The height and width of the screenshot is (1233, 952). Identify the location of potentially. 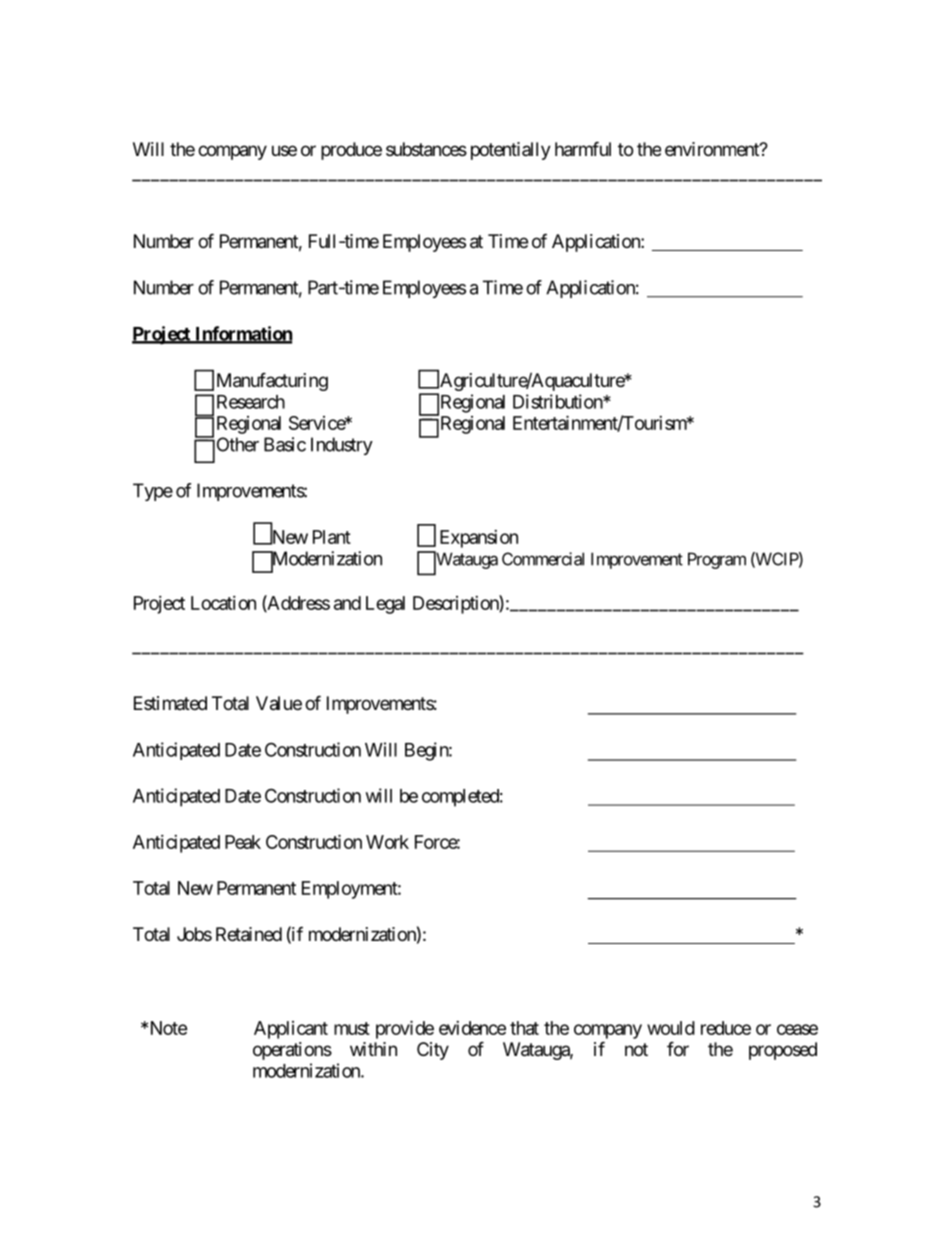
(511, 151).
